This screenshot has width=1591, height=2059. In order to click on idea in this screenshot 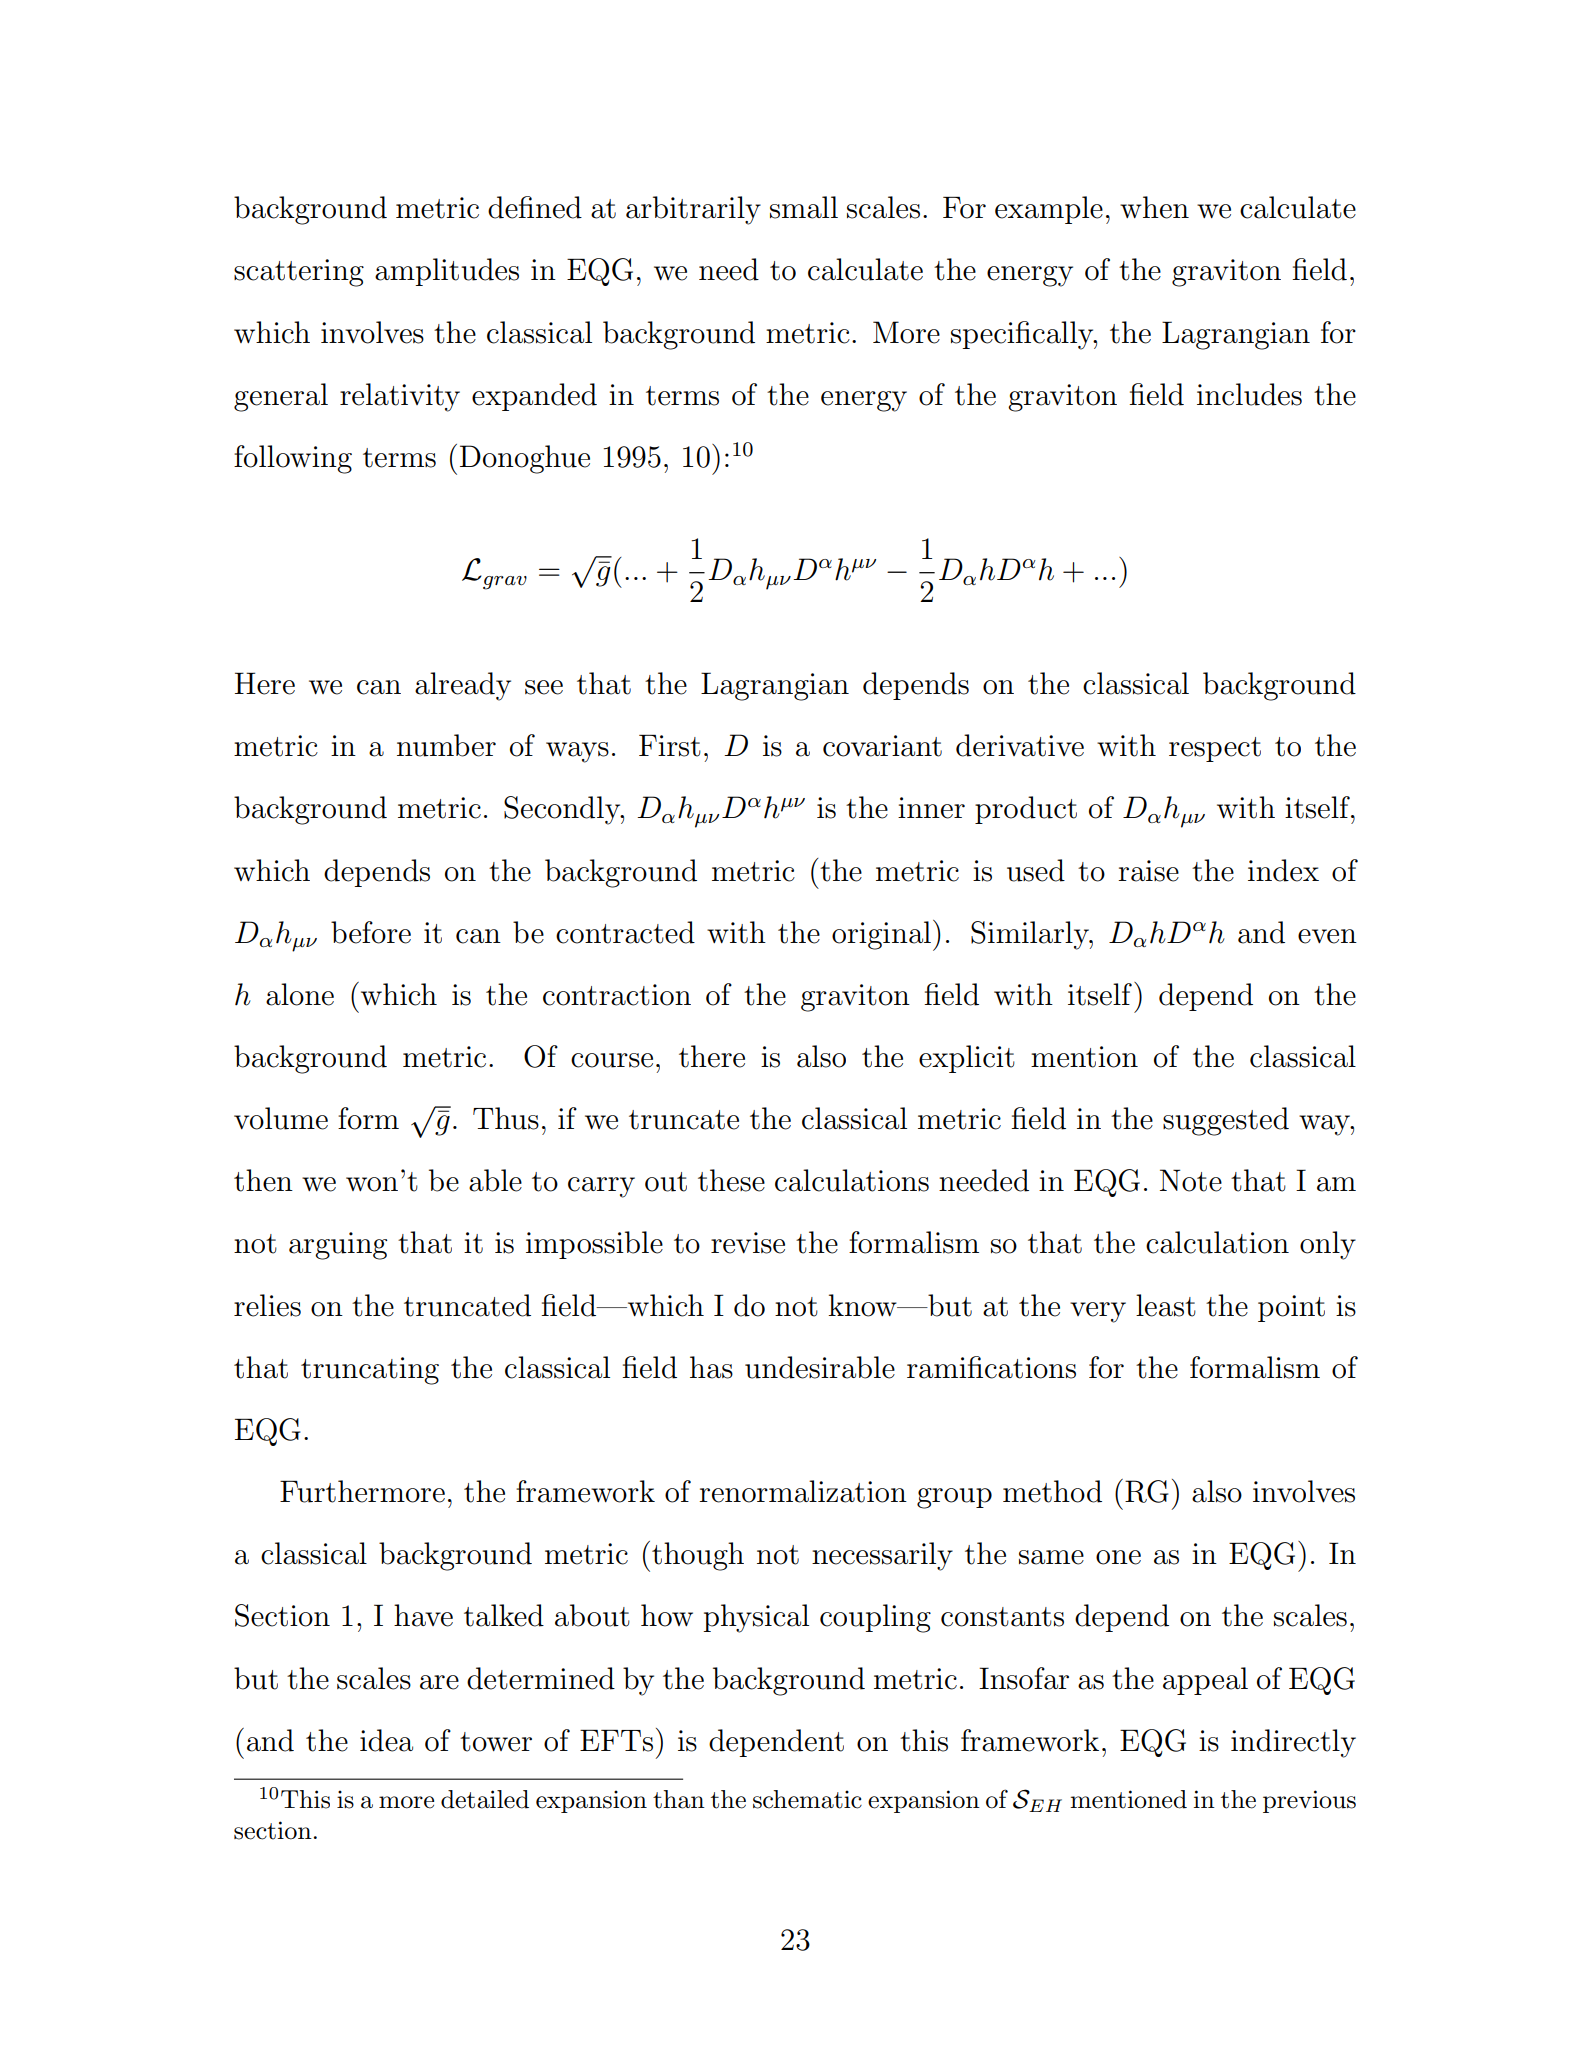, I will do `click(386, 1740)`.
